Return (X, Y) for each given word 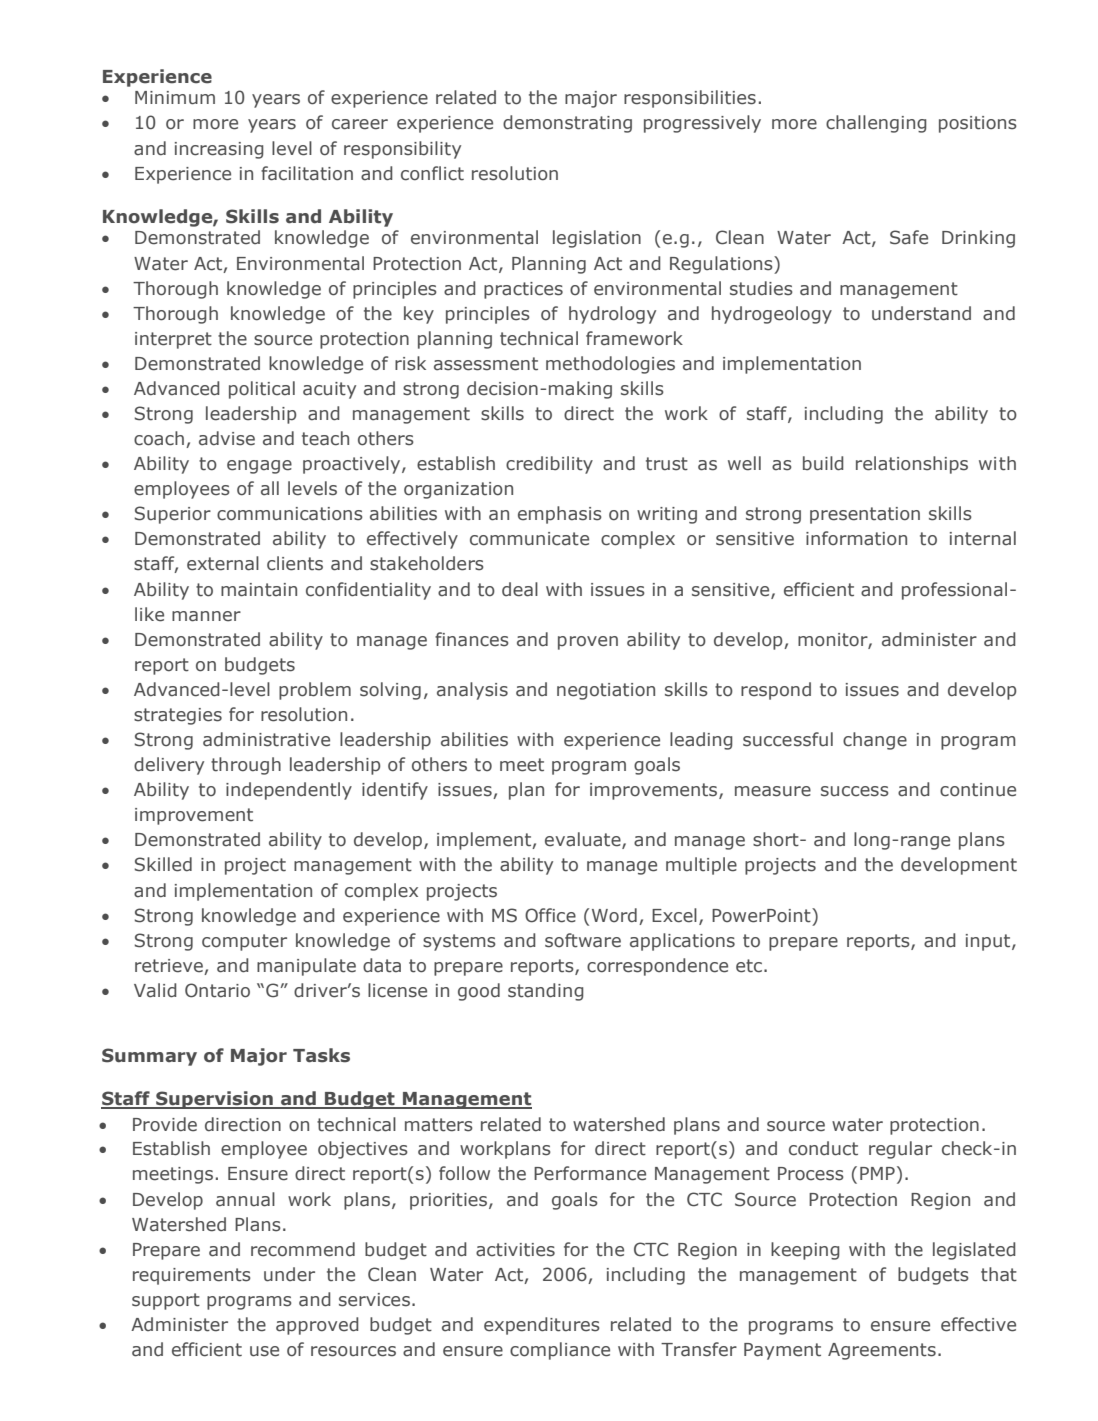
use (264, 1351)
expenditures (542, 1326)
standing (546, 992)
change (875, 741)
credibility (549, 465)
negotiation (606, 691)
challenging (876, 124)
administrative (266, 739)
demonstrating (567, 124)
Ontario (217, 990)
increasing (219, 150)
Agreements (882, 1351)
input (989, 942)
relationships (912, 465)
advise (227, 438)
